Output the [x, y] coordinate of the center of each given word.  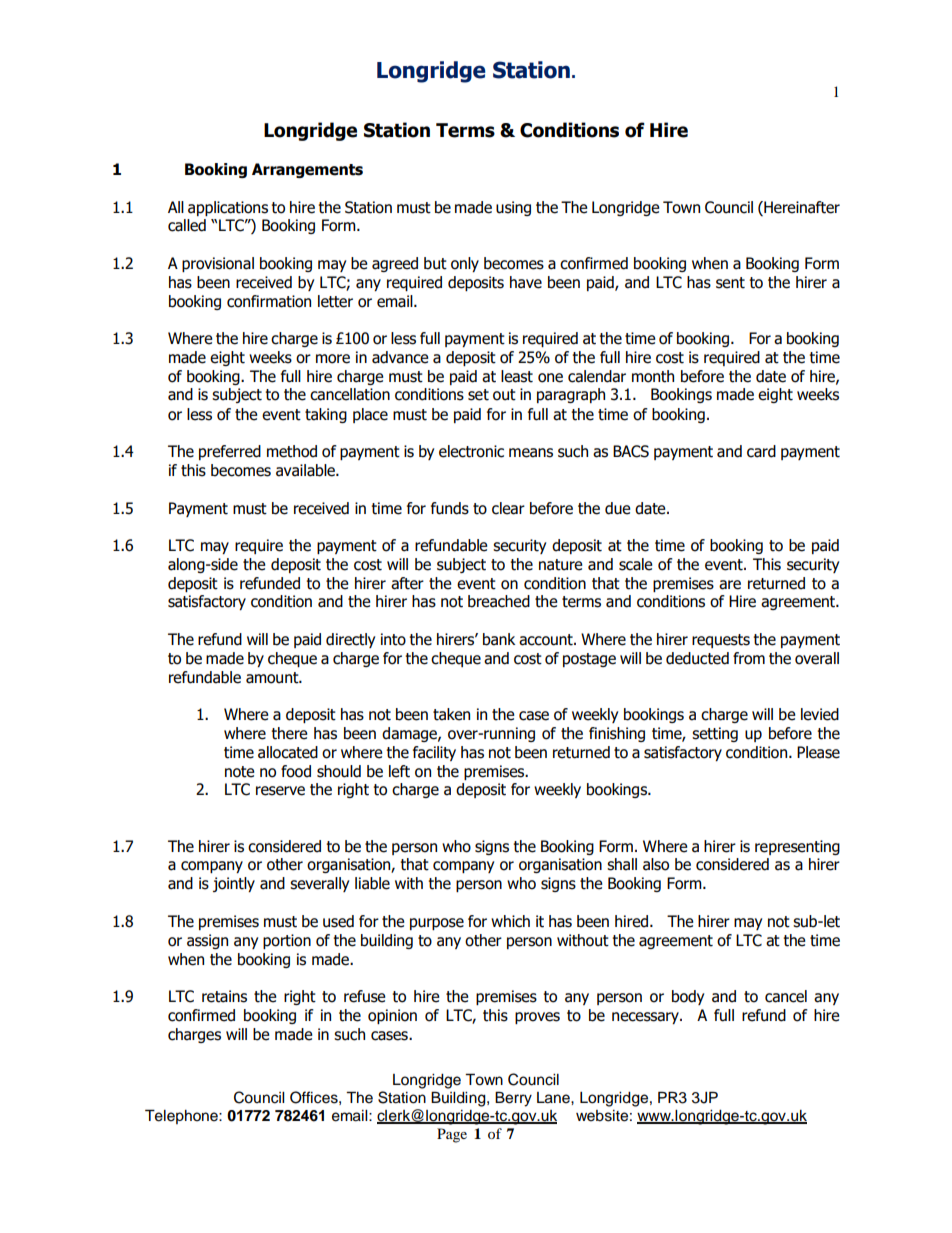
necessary [646, 1018]
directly [350, 640]
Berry [513, 1099]
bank [499, 639]
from [749, 658]
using [513, 208]
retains [224, 996]
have [526, 282]
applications [228, 208]
